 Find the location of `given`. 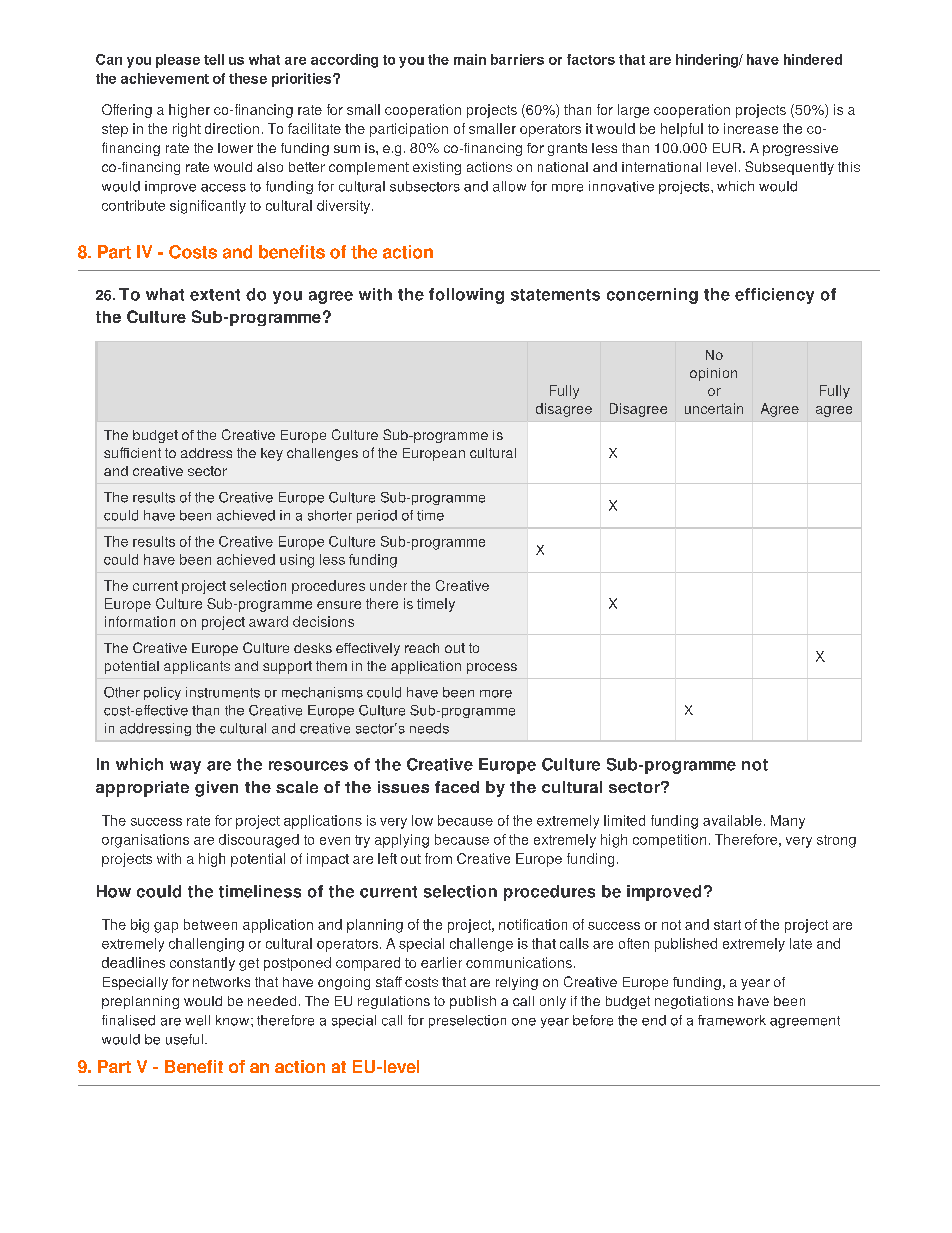

given is located at coordinates (216, 789).
